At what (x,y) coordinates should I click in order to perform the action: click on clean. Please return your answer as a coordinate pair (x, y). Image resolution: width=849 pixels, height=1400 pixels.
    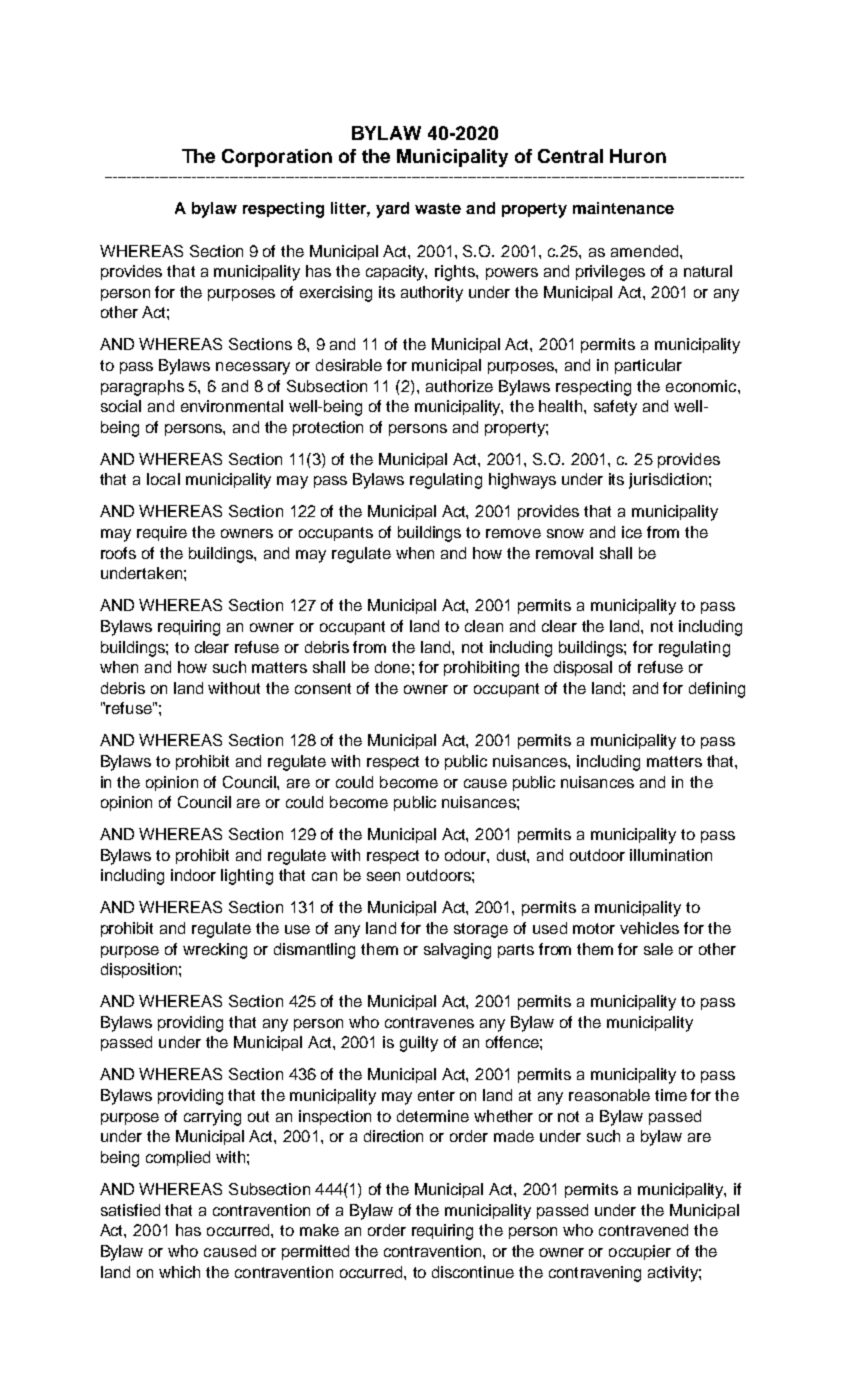
    Looking at the image, I should click on (484, 626).
